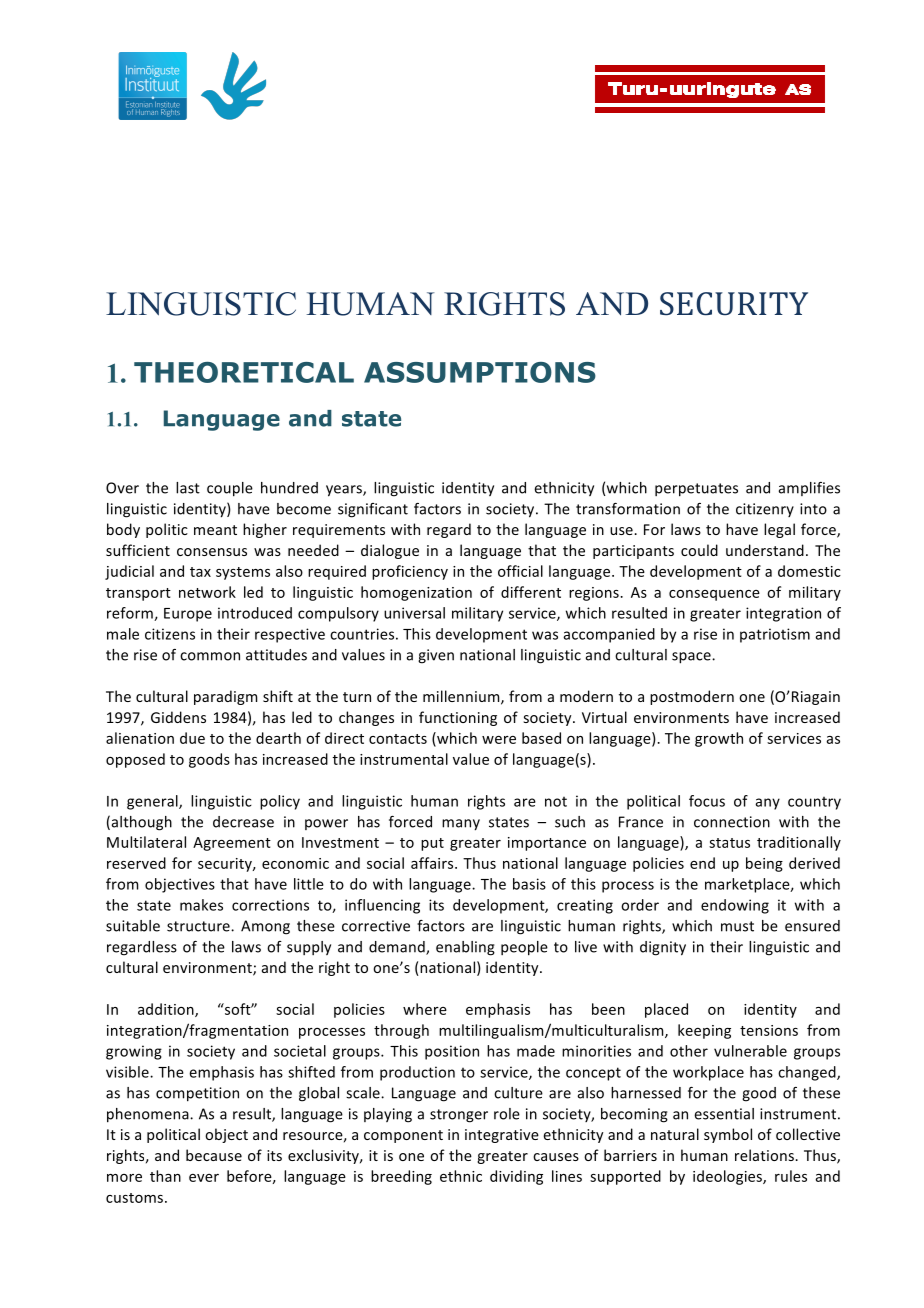 This page has width=924, height=1308. I want to click on enabling, so click(465, 948).
